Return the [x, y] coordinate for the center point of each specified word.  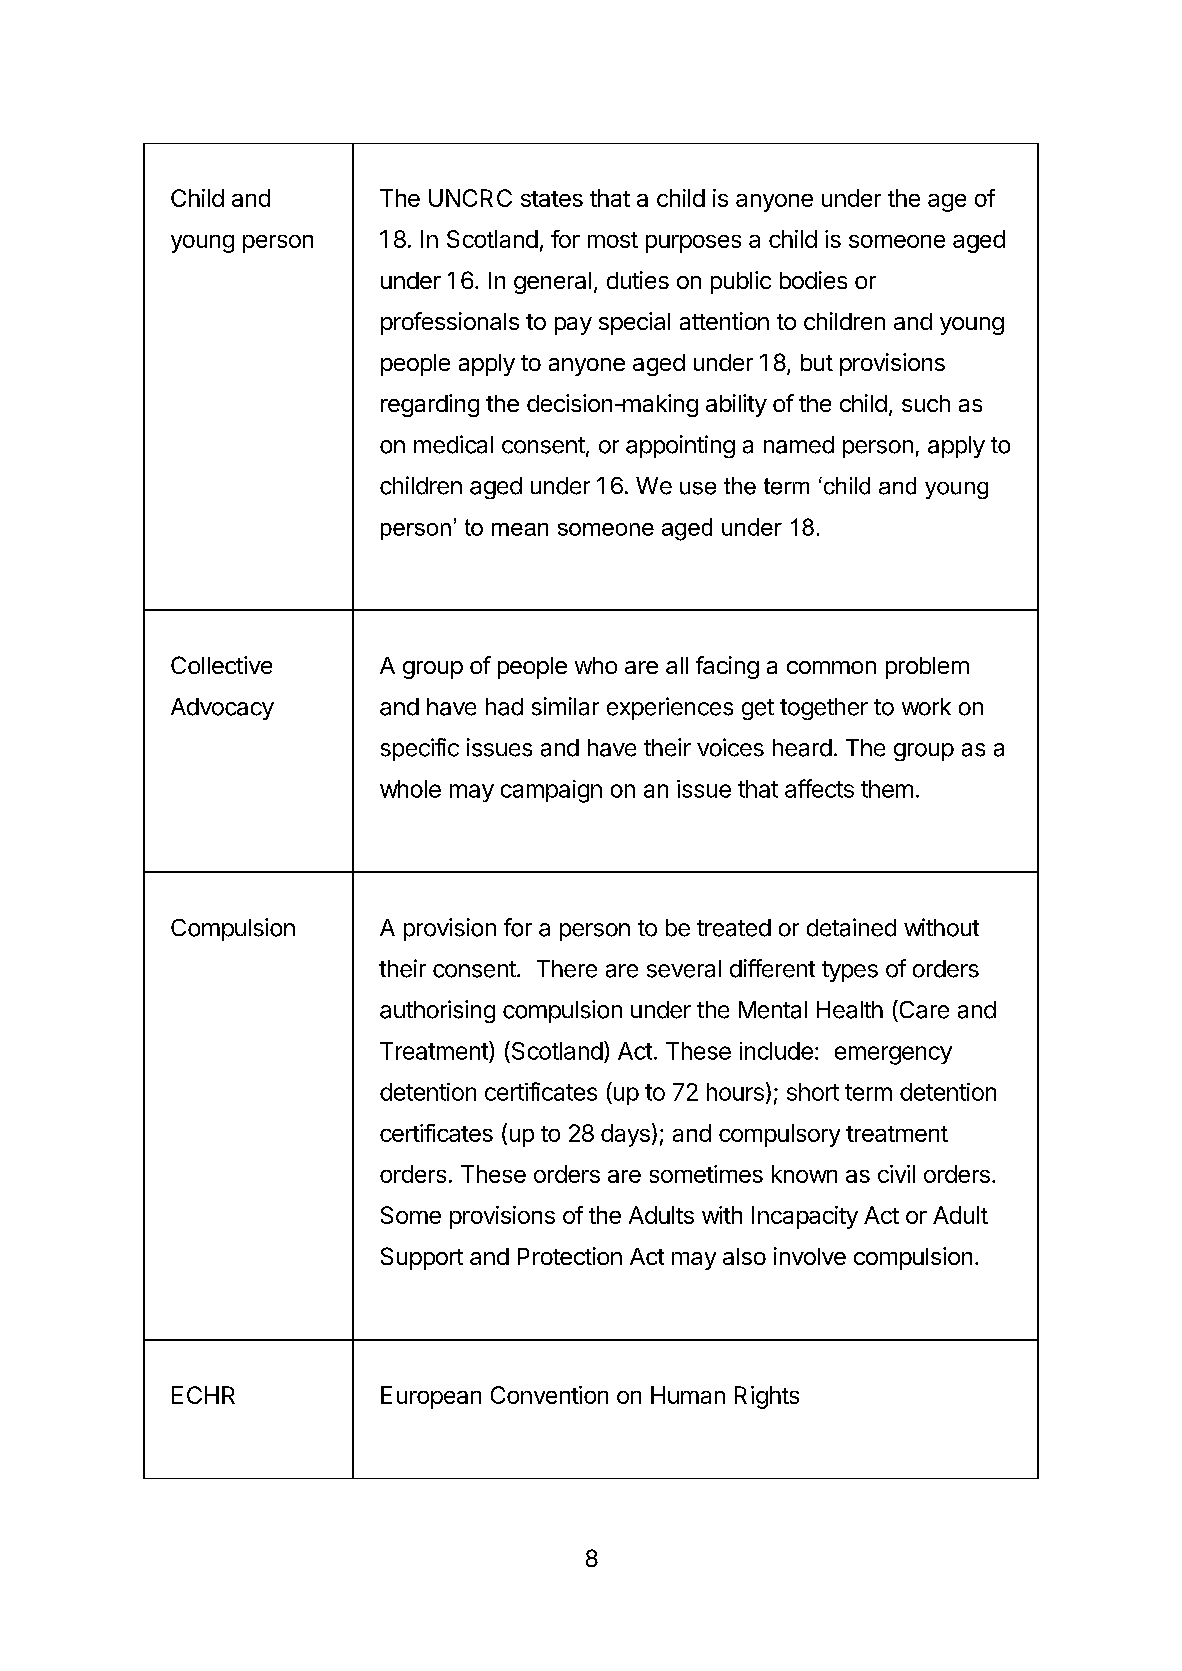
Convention [549, 1395]
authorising [437, 1011]
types [850, 971]
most [613, 240]
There [567, 969]
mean [520, 529]
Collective [221, 665]
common [831, 667]
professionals [450, 323]
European [431, 1397]
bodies [813, 280]
